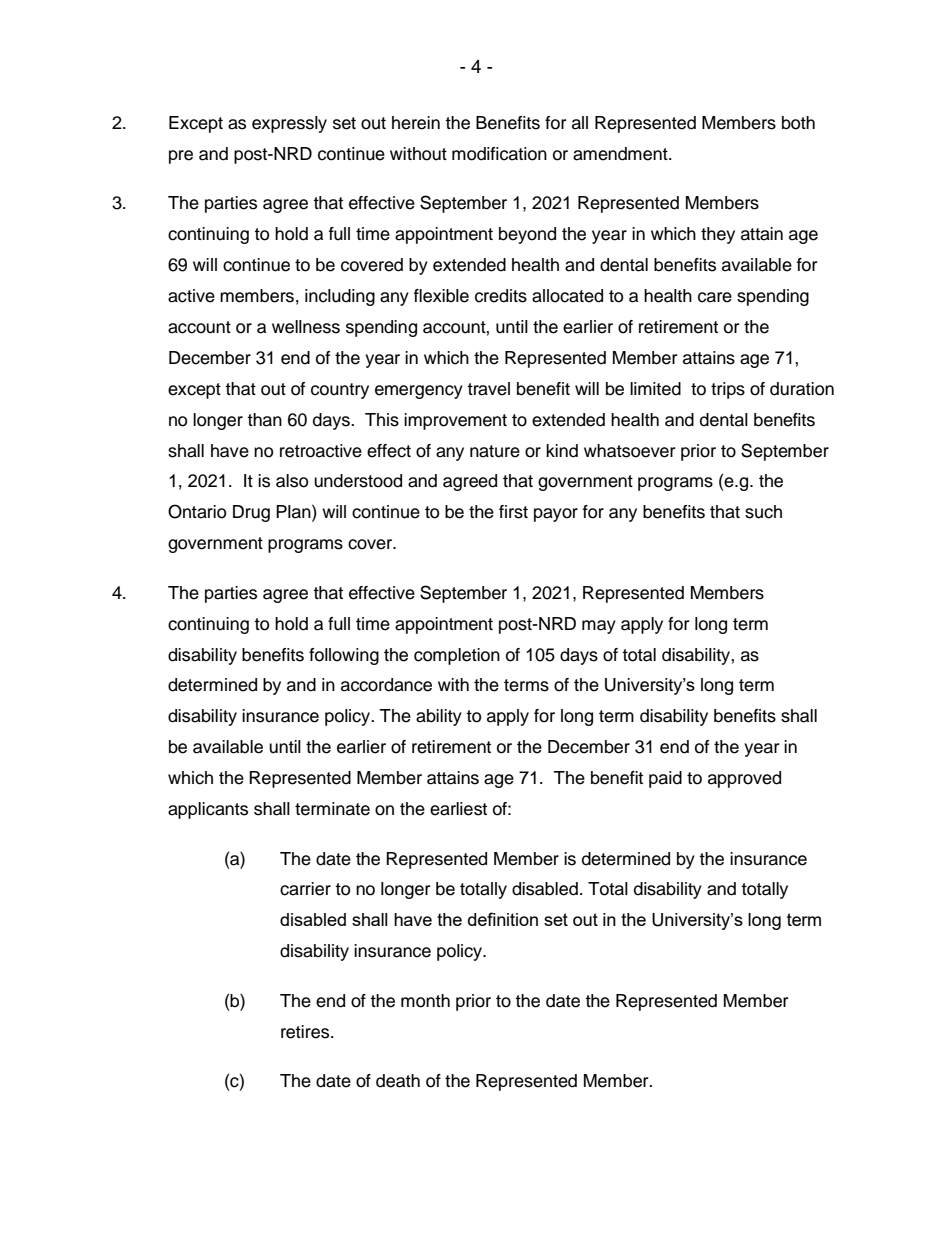  I want to click on nature, so click(495, 451).
